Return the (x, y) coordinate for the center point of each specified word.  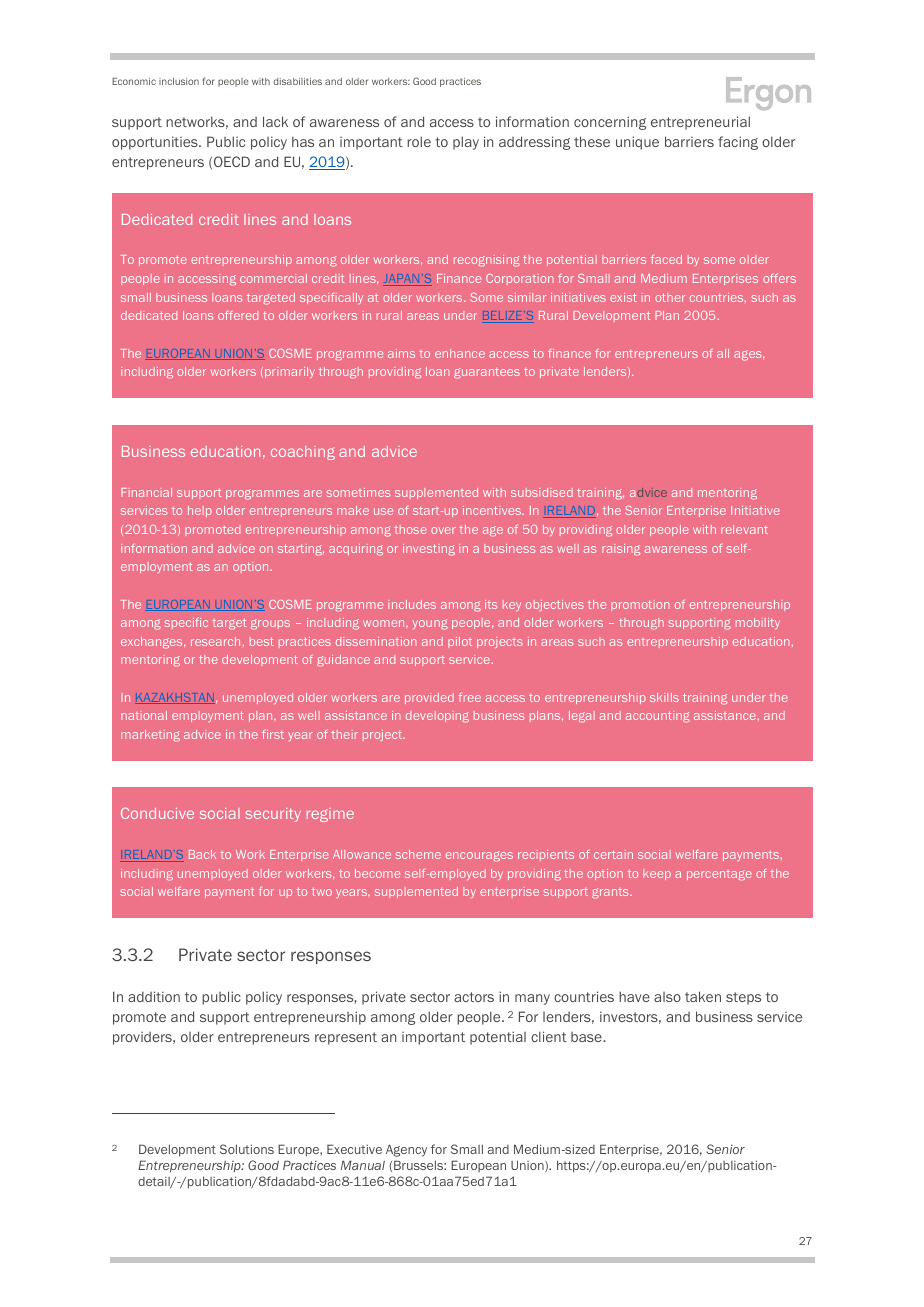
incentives (493, 510)
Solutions (247, 1149)
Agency (406, 1150)
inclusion (179, 81)
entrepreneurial (700, 123)
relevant (744, 529)
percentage (719, 875)
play (466, 143)
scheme (418, 854)
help (200, 511)
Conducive (157, 813)
